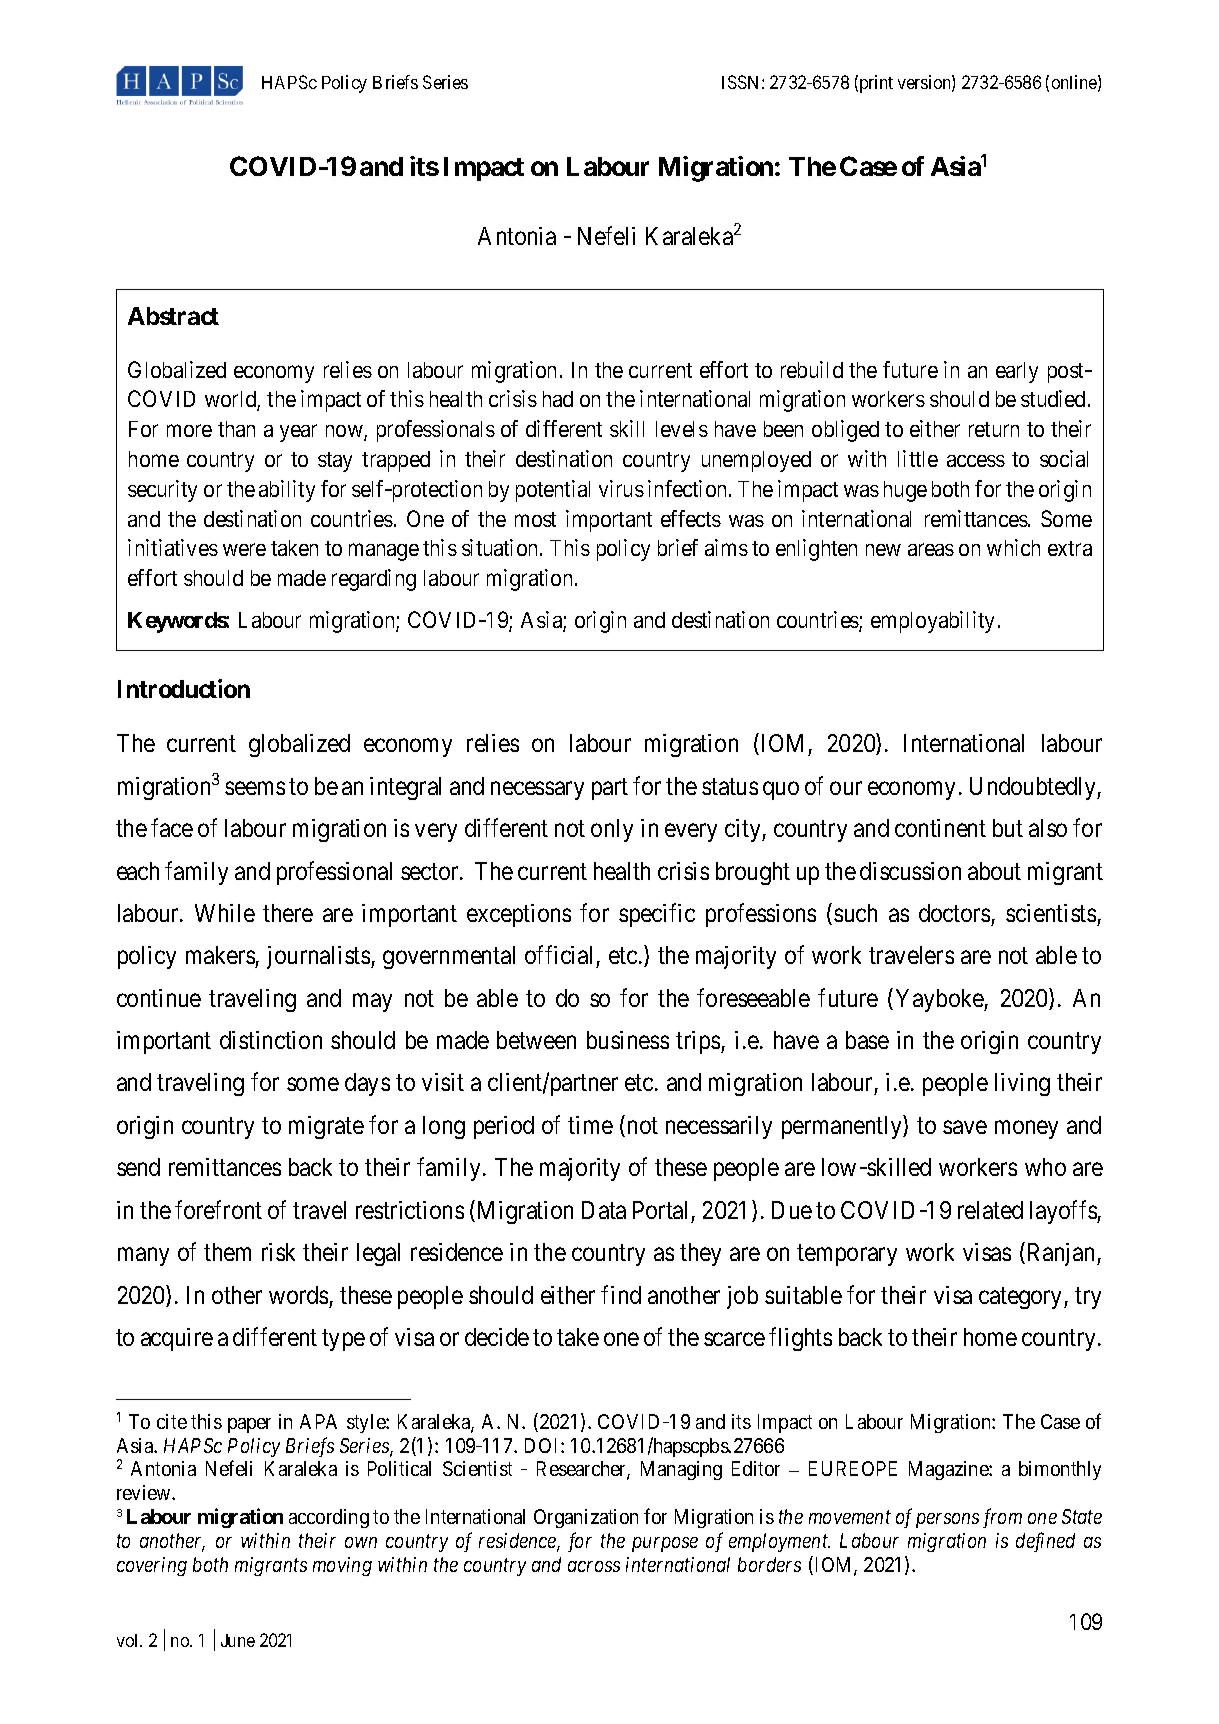 The width and height of the screenshot is (1219, 1724). What do you see at coordinates (1017, 372) in the screenshot?
I see `early` at bounding box center [1017, 372].
